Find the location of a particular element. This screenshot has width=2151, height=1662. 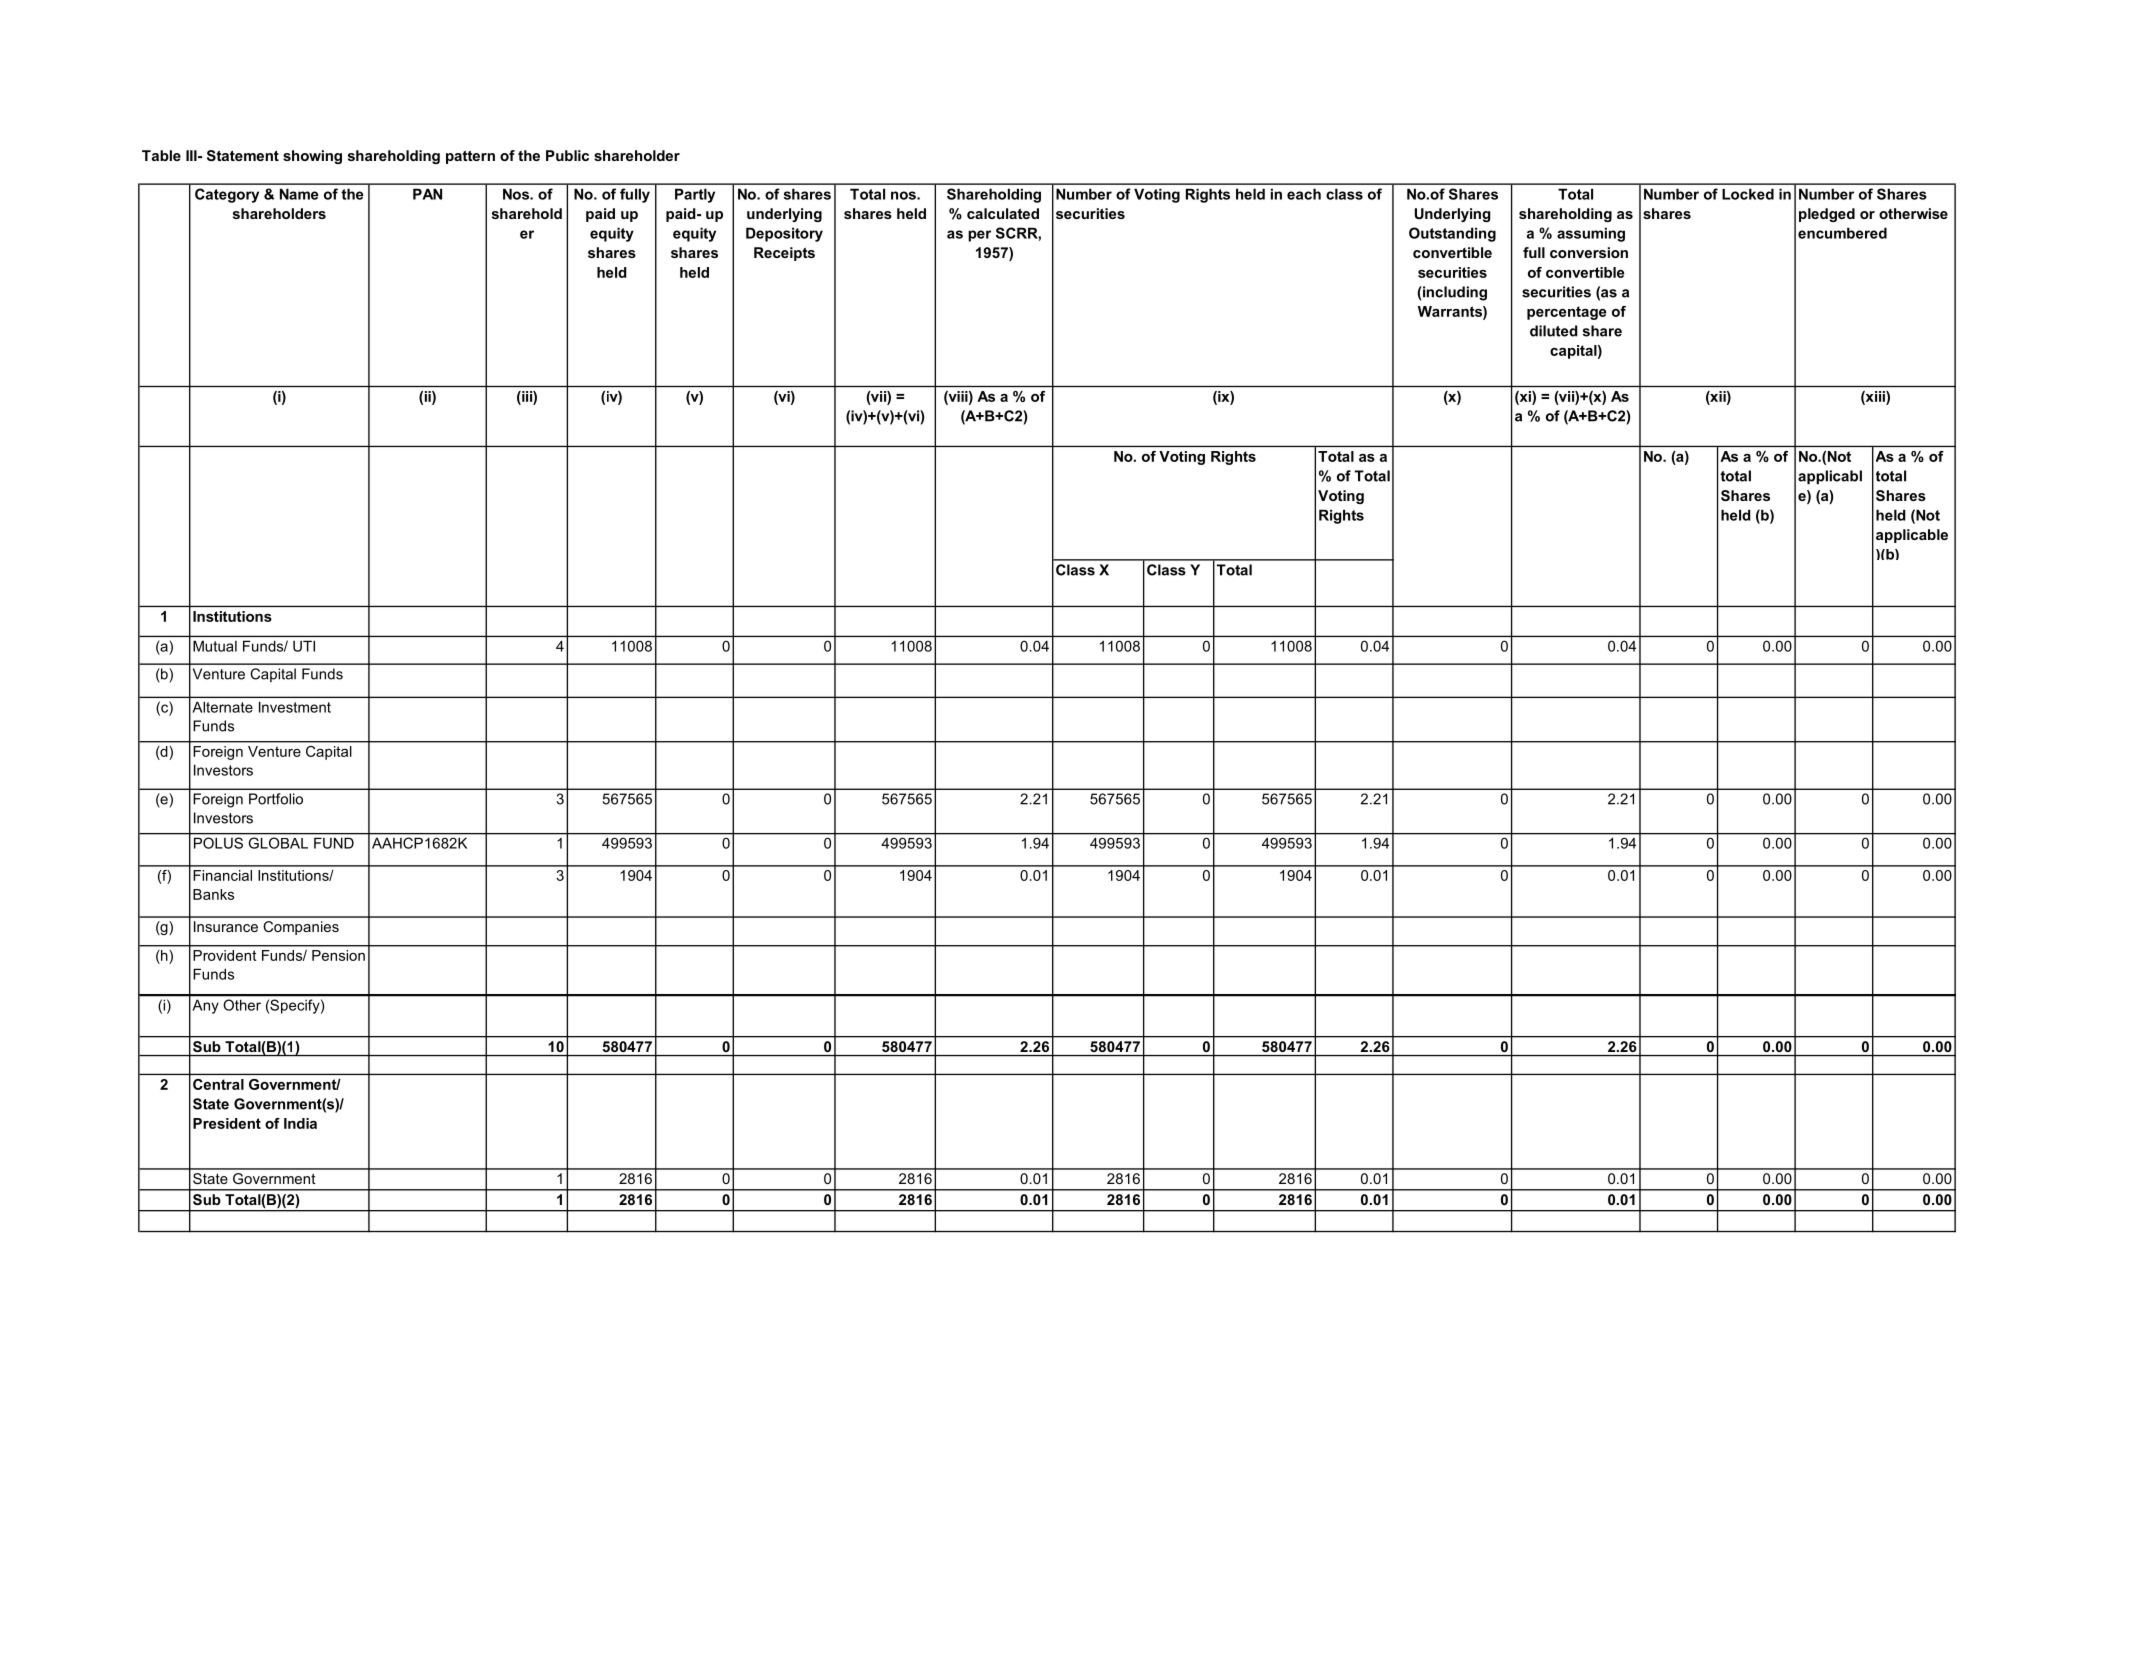

percentage is located at coordinates (1566, 313).
